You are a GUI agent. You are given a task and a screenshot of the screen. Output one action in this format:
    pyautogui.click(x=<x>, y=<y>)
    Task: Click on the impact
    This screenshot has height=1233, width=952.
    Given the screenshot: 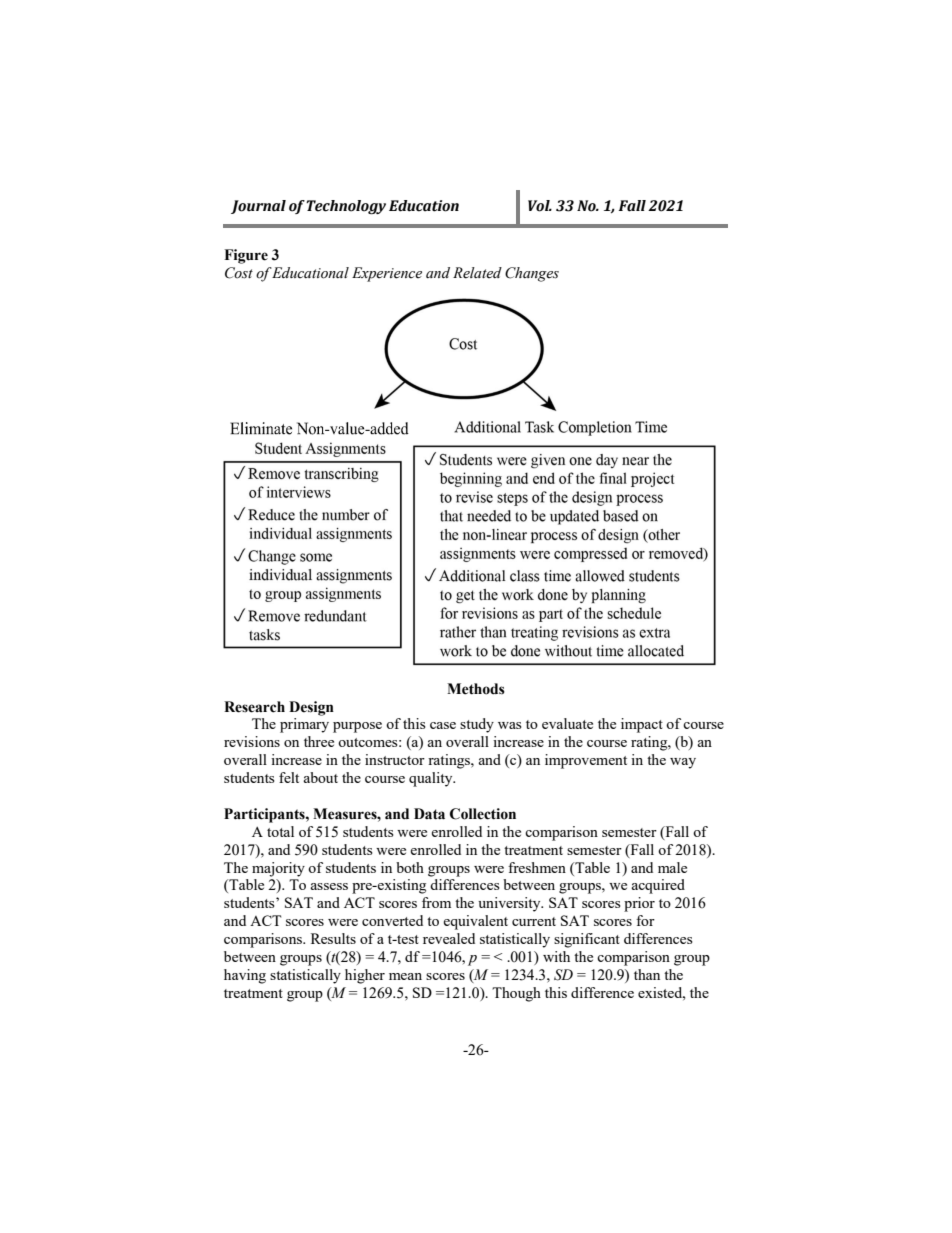 What is the action you would take?
    pyautogui.click(x=642, y=725)
